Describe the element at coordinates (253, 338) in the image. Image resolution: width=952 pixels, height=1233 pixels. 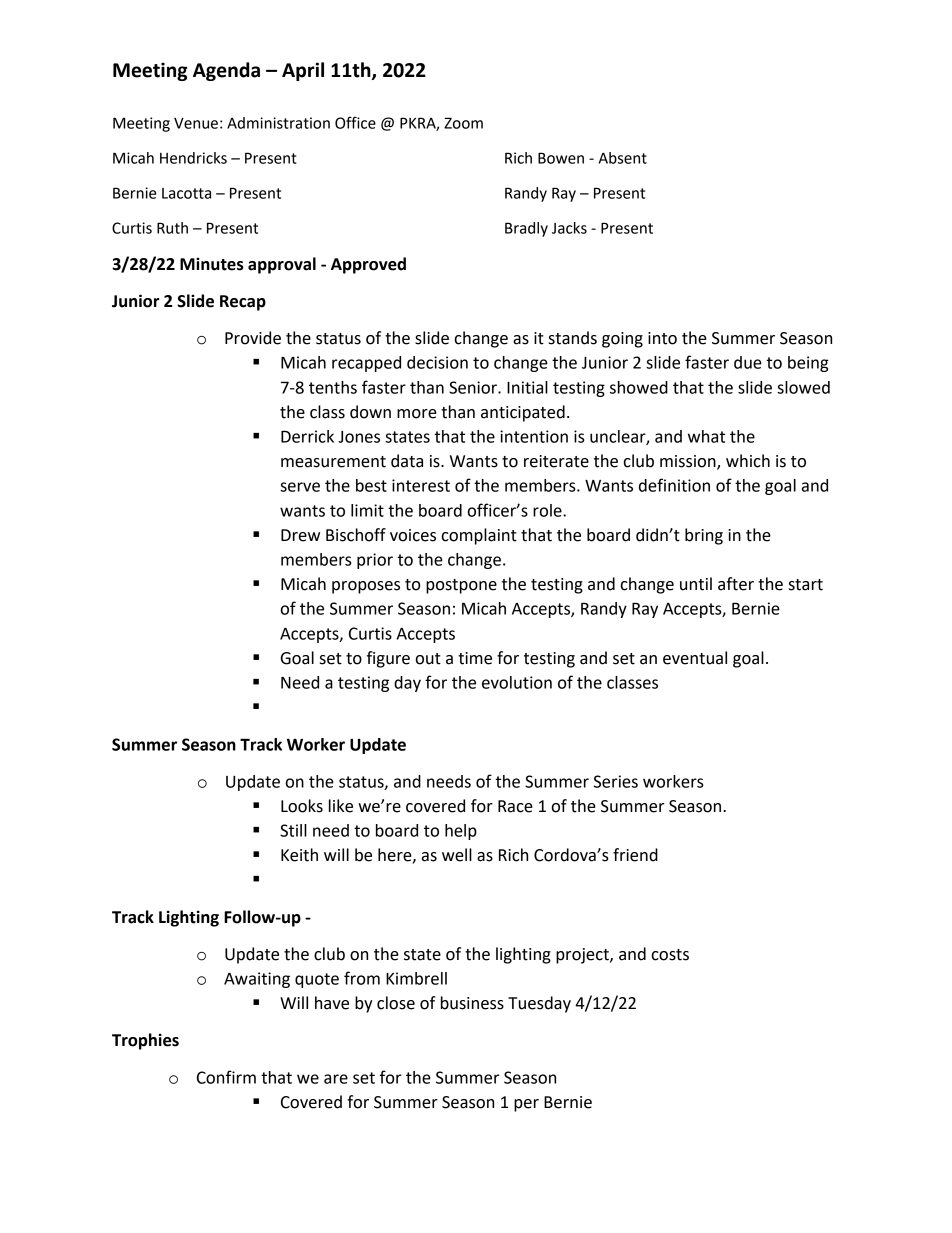
I see `Provide` at that location.
